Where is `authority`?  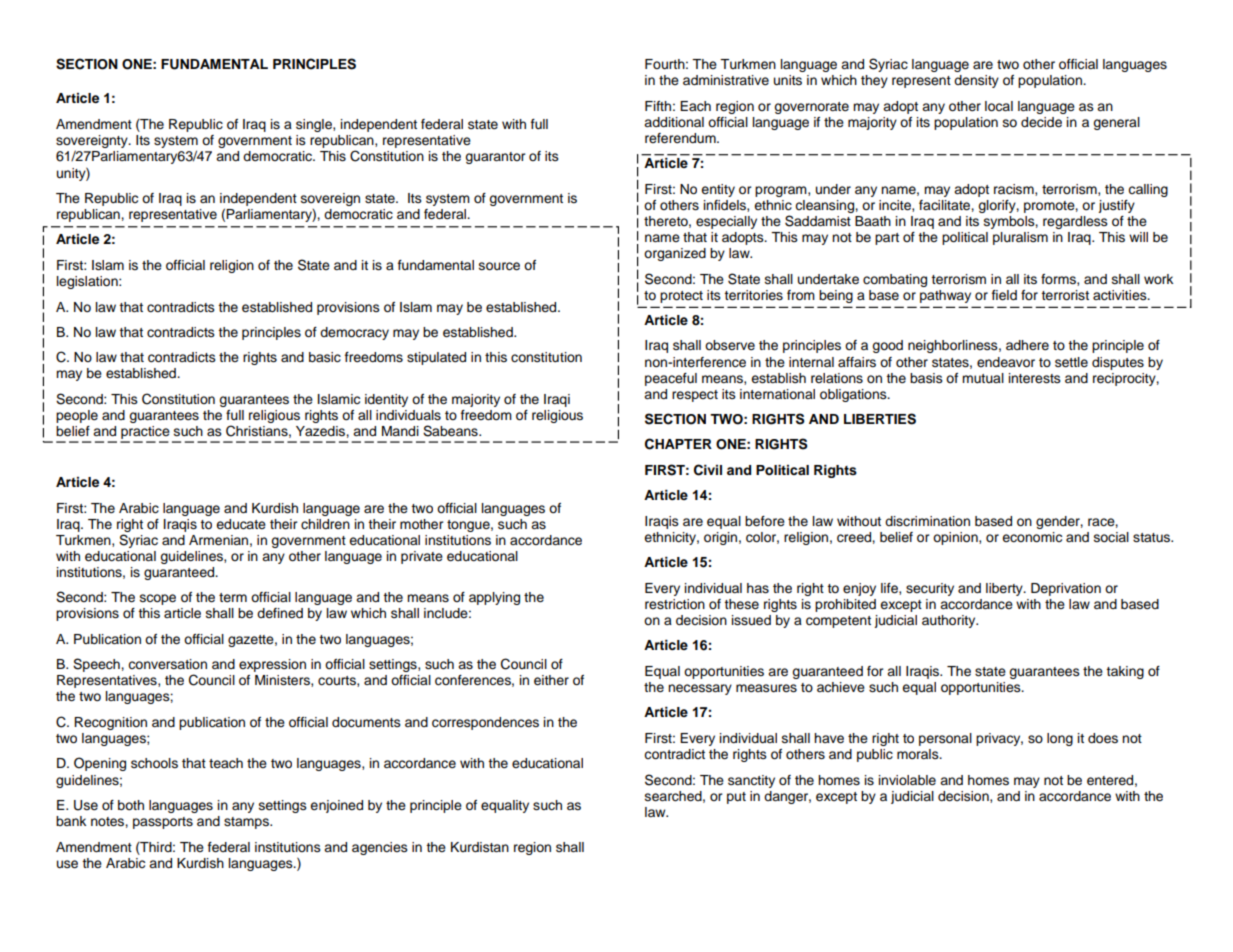 authority is located at coordinates (950, 621).
